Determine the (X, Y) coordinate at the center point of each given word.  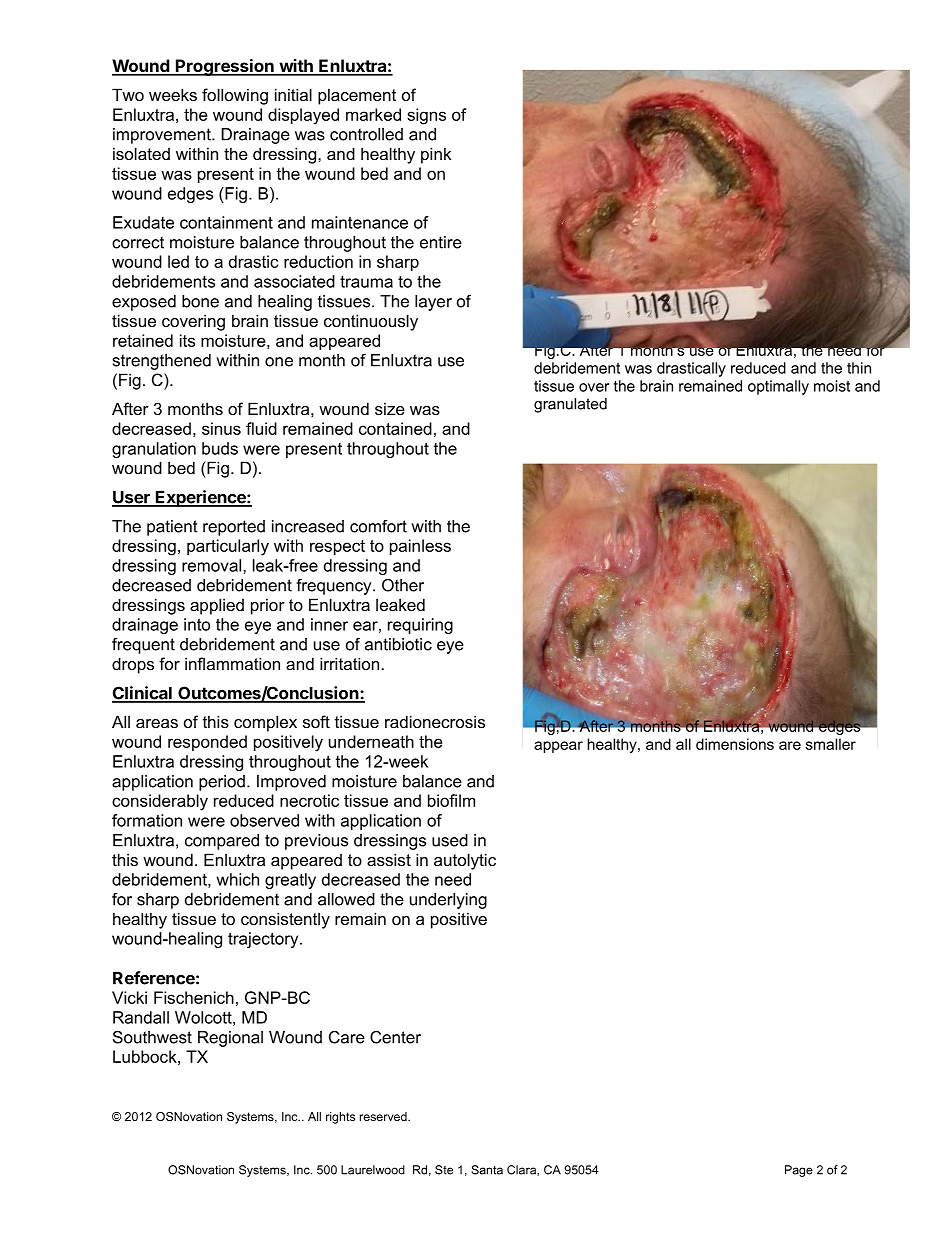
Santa (487, 1170)
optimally (778, 387)
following (235, 96)
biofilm (451, 800)
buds (220, 448)
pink (436, 155)
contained (395, 428)
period (222, 783)
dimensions (735, 744)
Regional (230, 1039)
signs (426, 116)
